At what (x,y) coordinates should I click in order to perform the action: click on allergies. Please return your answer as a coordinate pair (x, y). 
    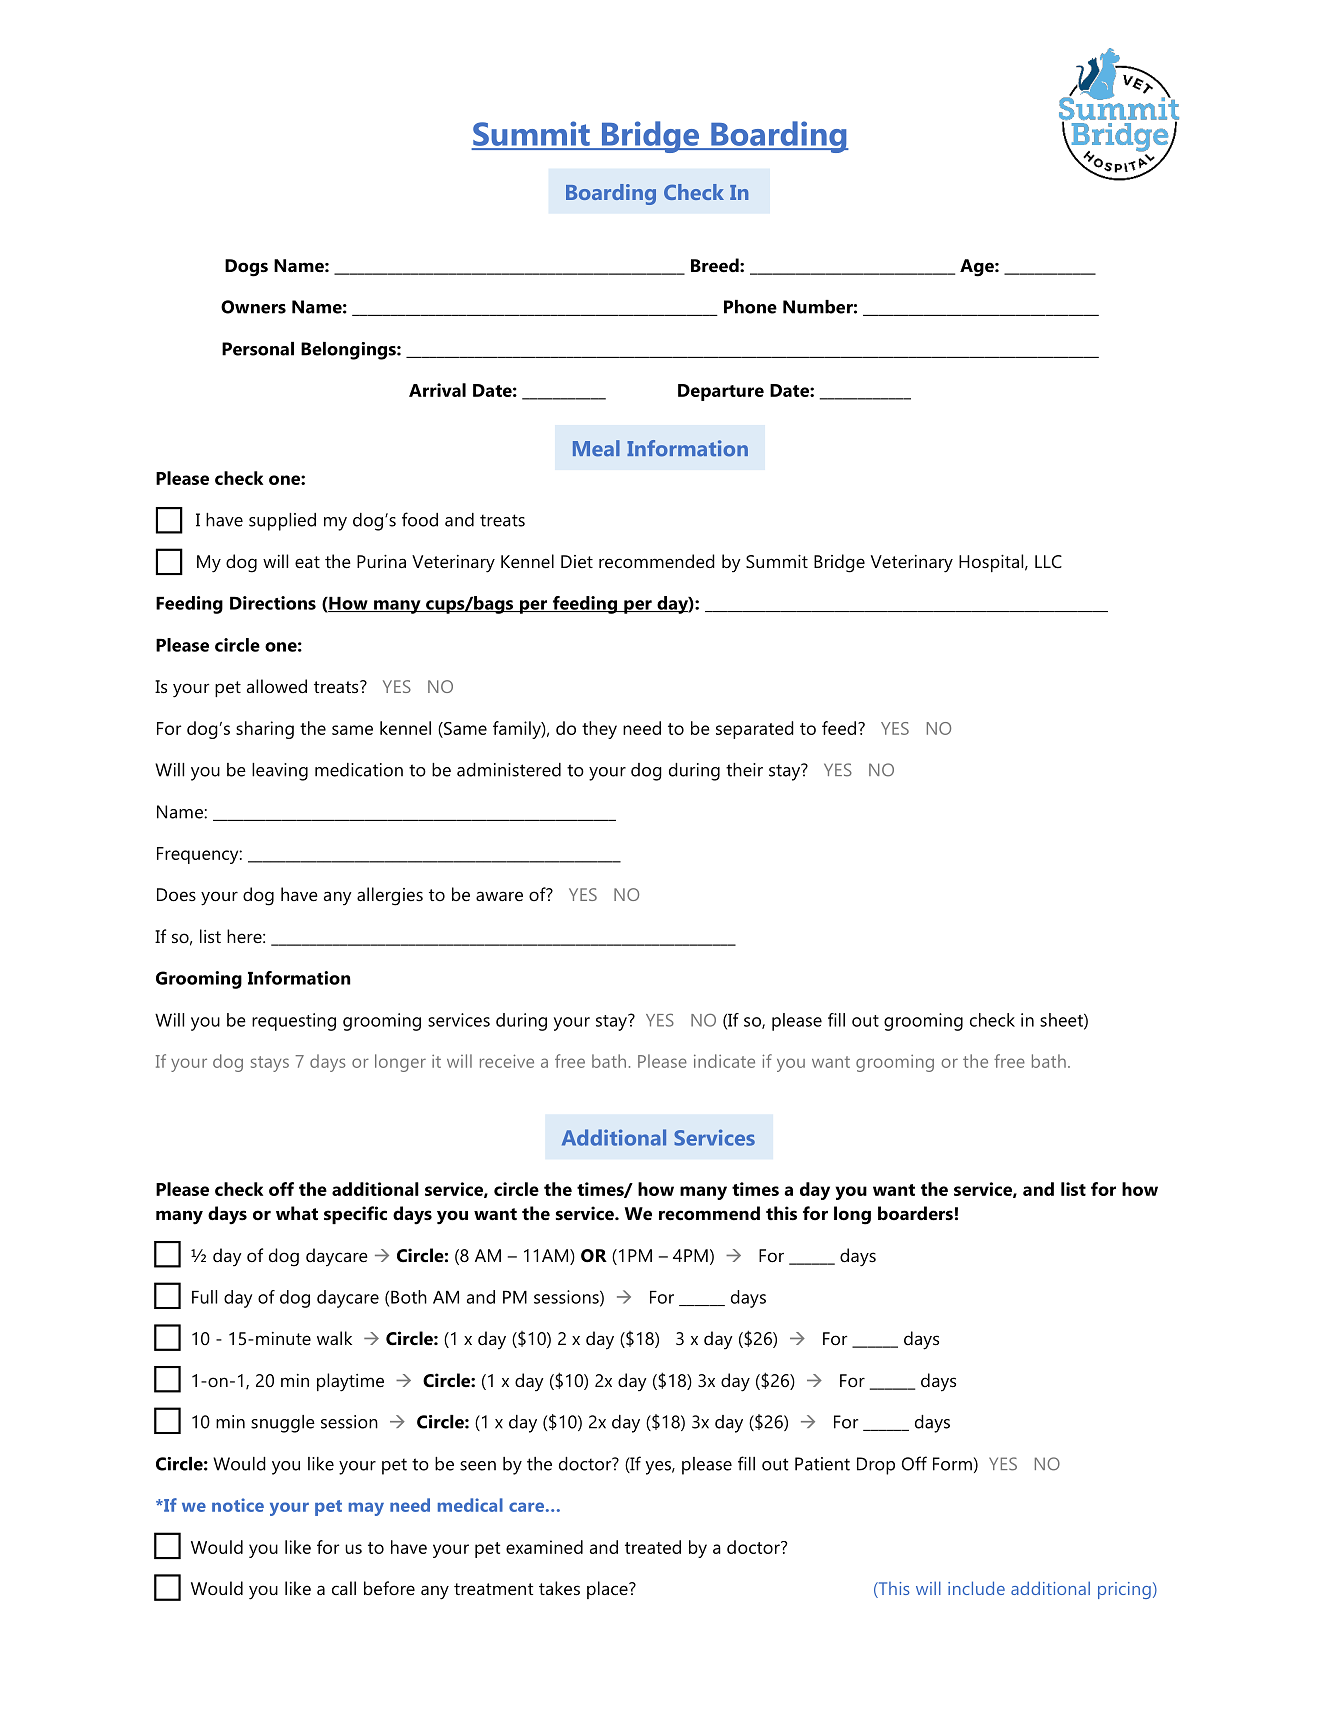
    Looking at the image, I should click on (390, 896).
